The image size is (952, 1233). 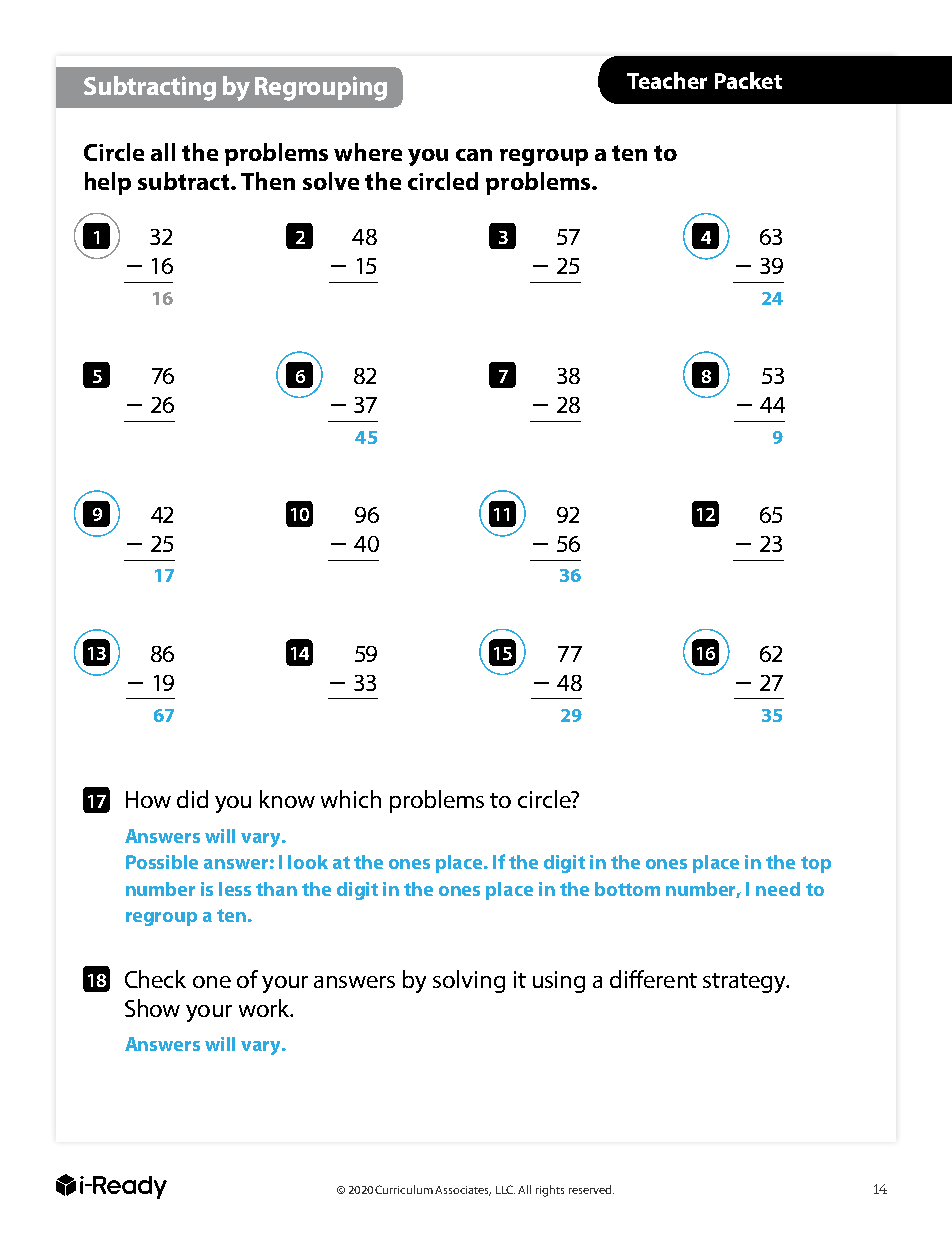 I want to click on did, so click(x=192, y=799).
